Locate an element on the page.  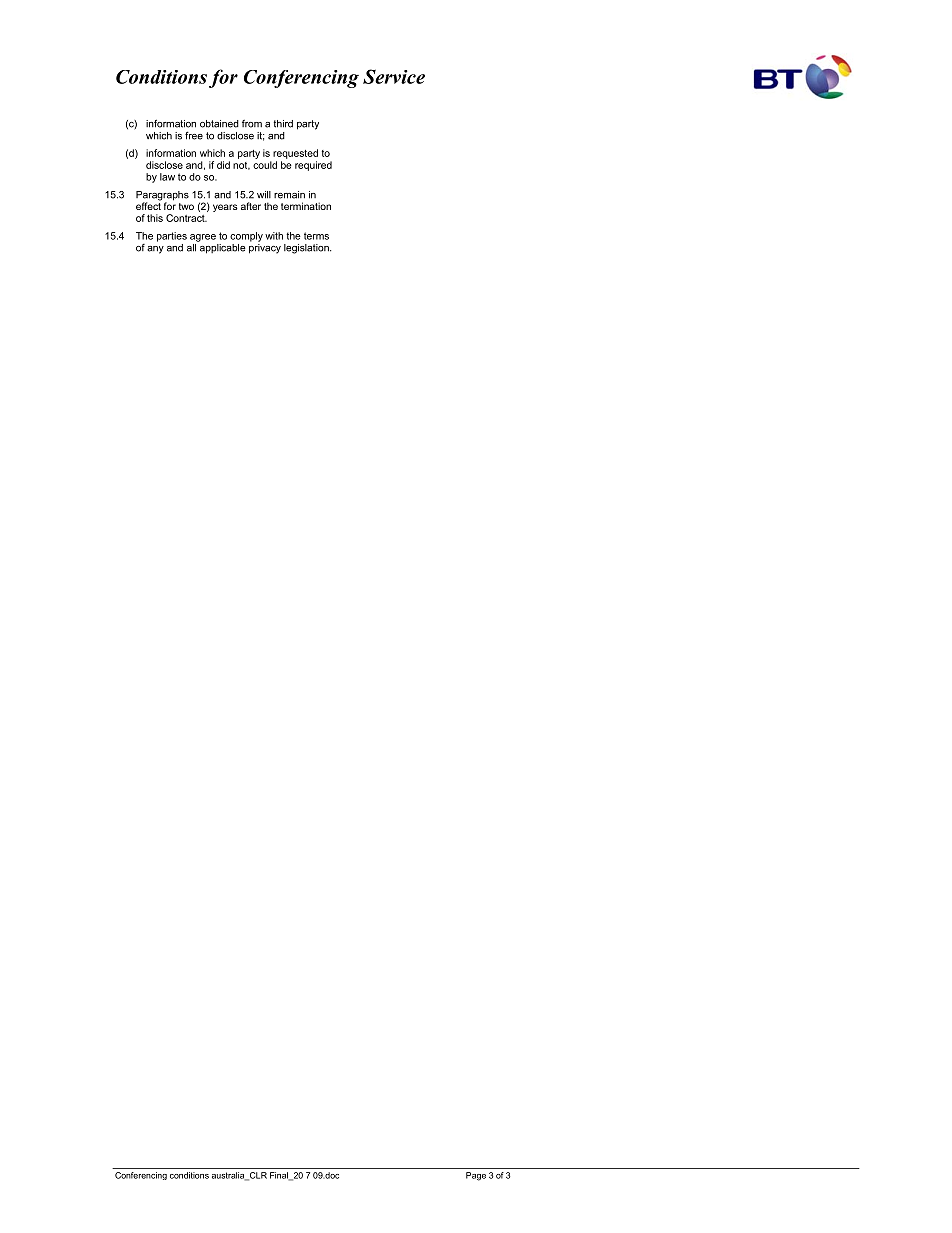
third is located at coordinates (283, 124).
